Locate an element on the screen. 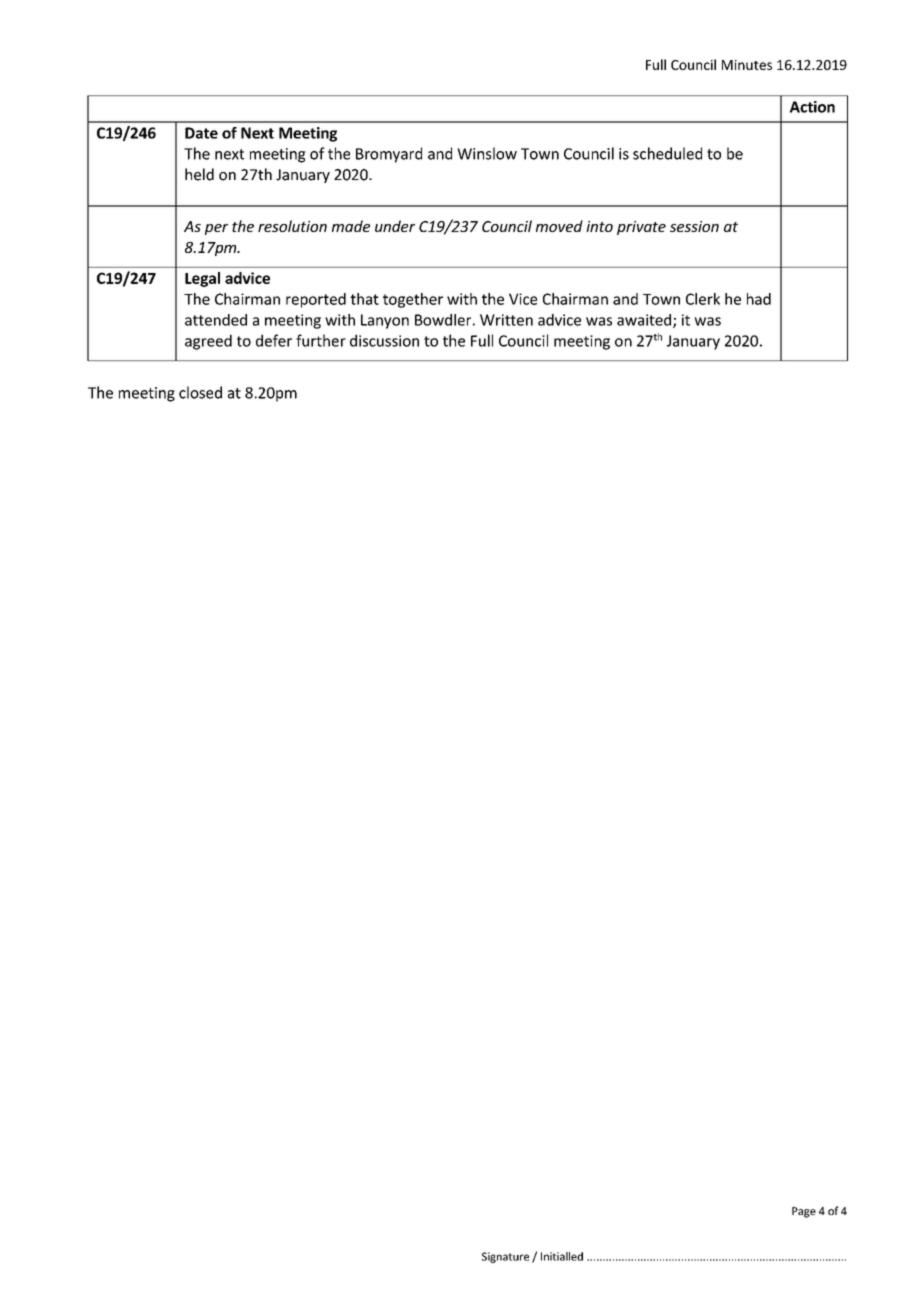 Image resolution: width=924 pixels, height=1308 pixels. Clerk is located at coordinates (703, 299).
